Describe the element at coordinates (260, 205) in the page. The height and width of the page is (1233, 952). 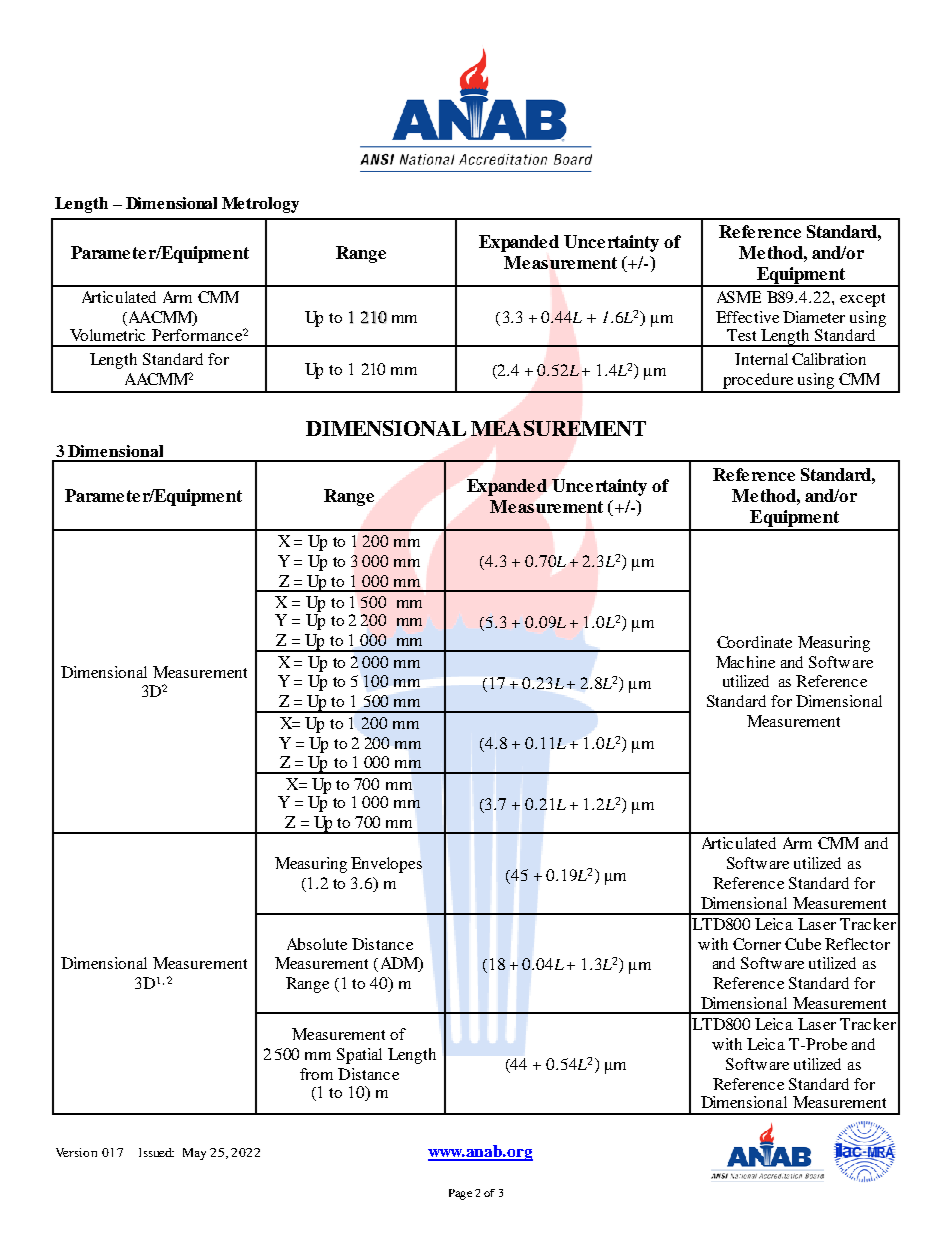
I see `Metrology` at that location.
